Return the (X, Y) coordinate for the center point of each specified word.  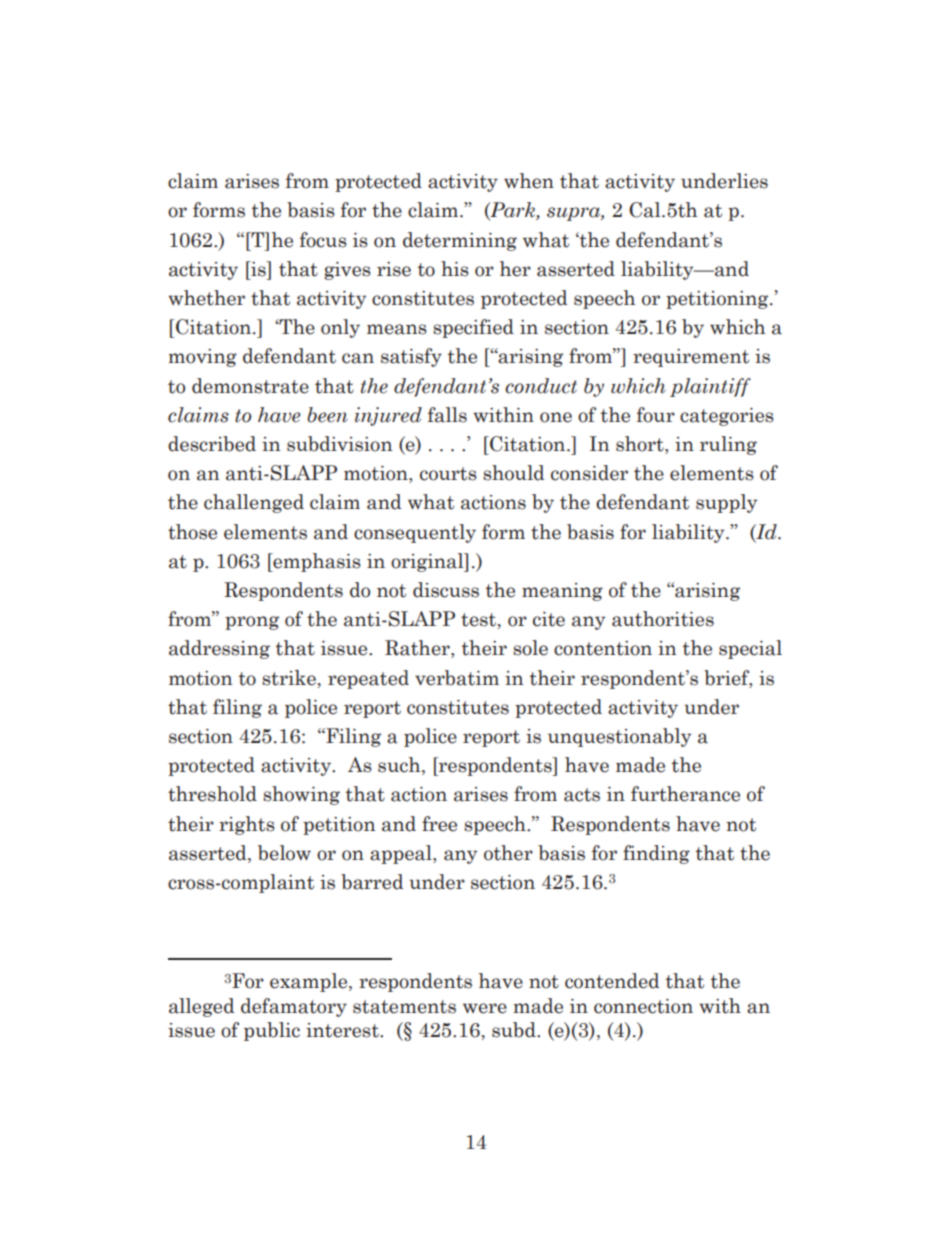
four (656, 415)
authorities (663, 619)
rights (247, 825)
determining (460, 241)
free (439, 824)
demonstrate (250, 386)
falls (447, 415)
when (529, 181)
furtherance (685, 794)
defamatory (294, 1007)
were (485, 1008)
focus (323, 240)
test (479, 620)
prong (252, 623)
